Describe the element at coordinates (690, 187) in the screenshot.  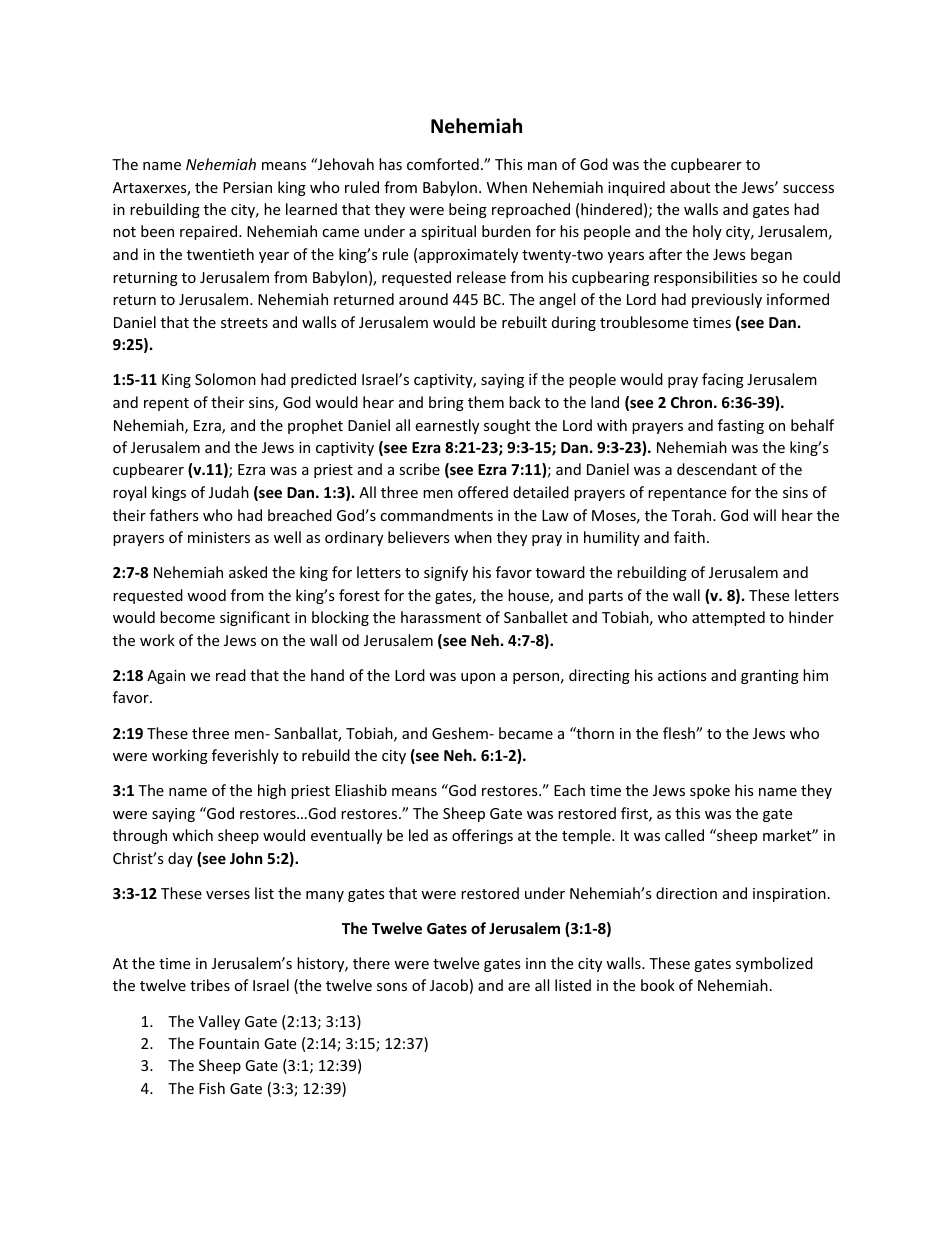
I see `about` at that location.
